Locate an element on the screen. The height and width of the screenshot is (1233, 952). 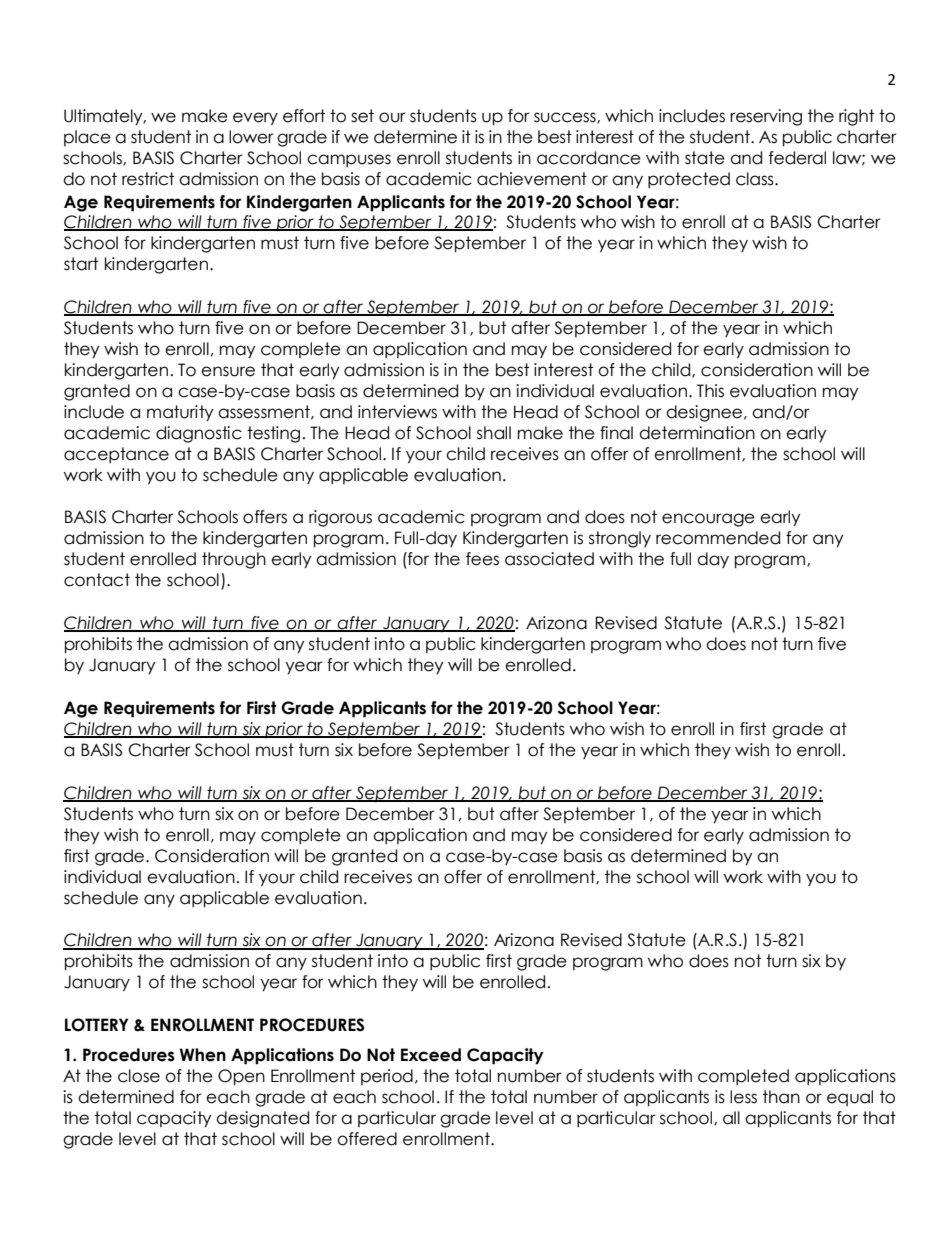
achievement is located at coordinates (532, 179).
